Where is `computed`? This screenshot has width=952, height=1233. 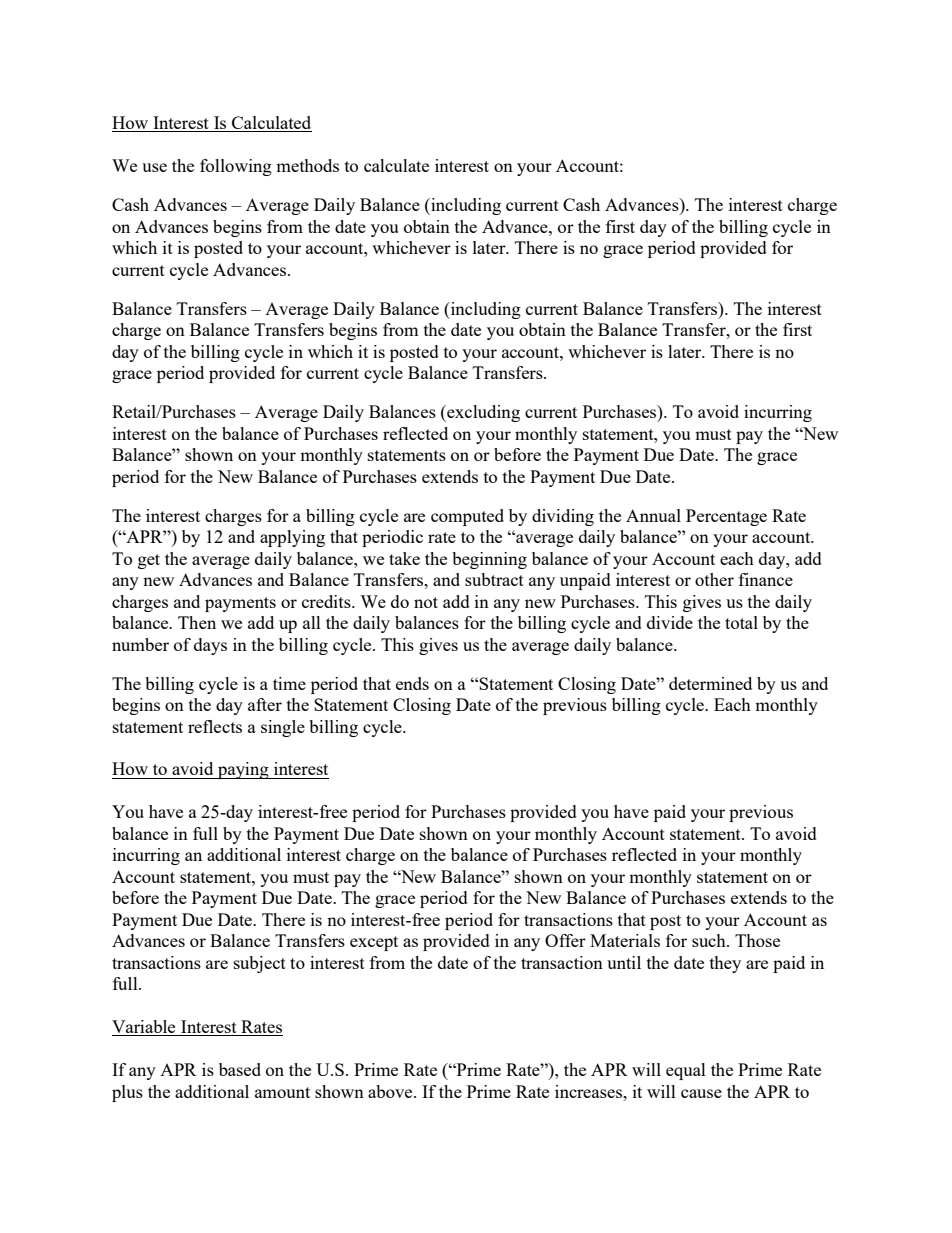 computed is located at coordinates (467, 517).
